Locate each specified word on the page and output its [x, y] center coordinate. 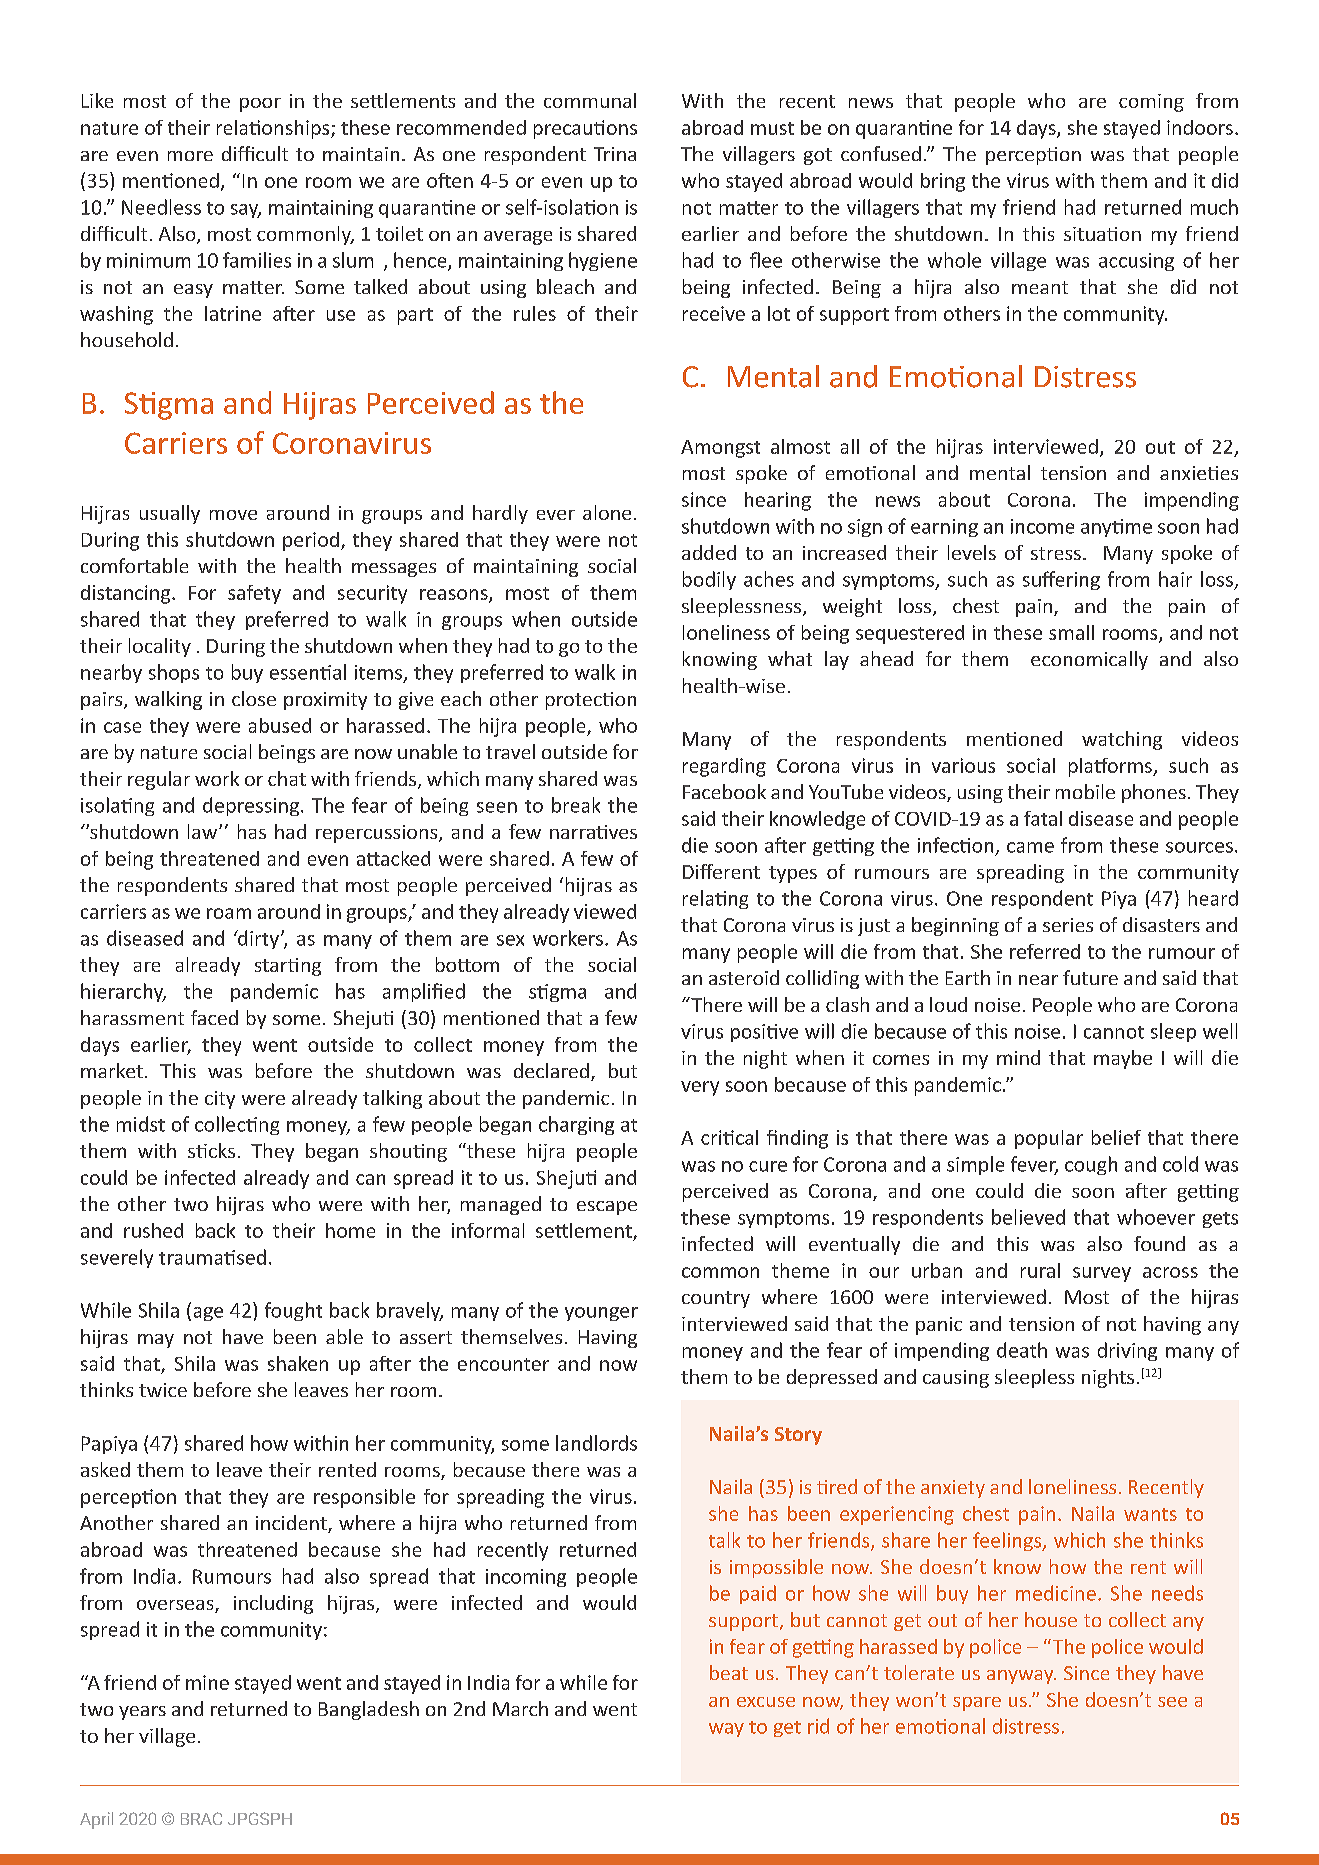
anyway [1021, 1677]
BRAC [201, 1818]
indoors [1200, 127]
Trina [615, 154]
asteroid [744, 977]
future [1090, 977]
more [190, 156]
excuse [766, 1702]
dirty [257, 939]
